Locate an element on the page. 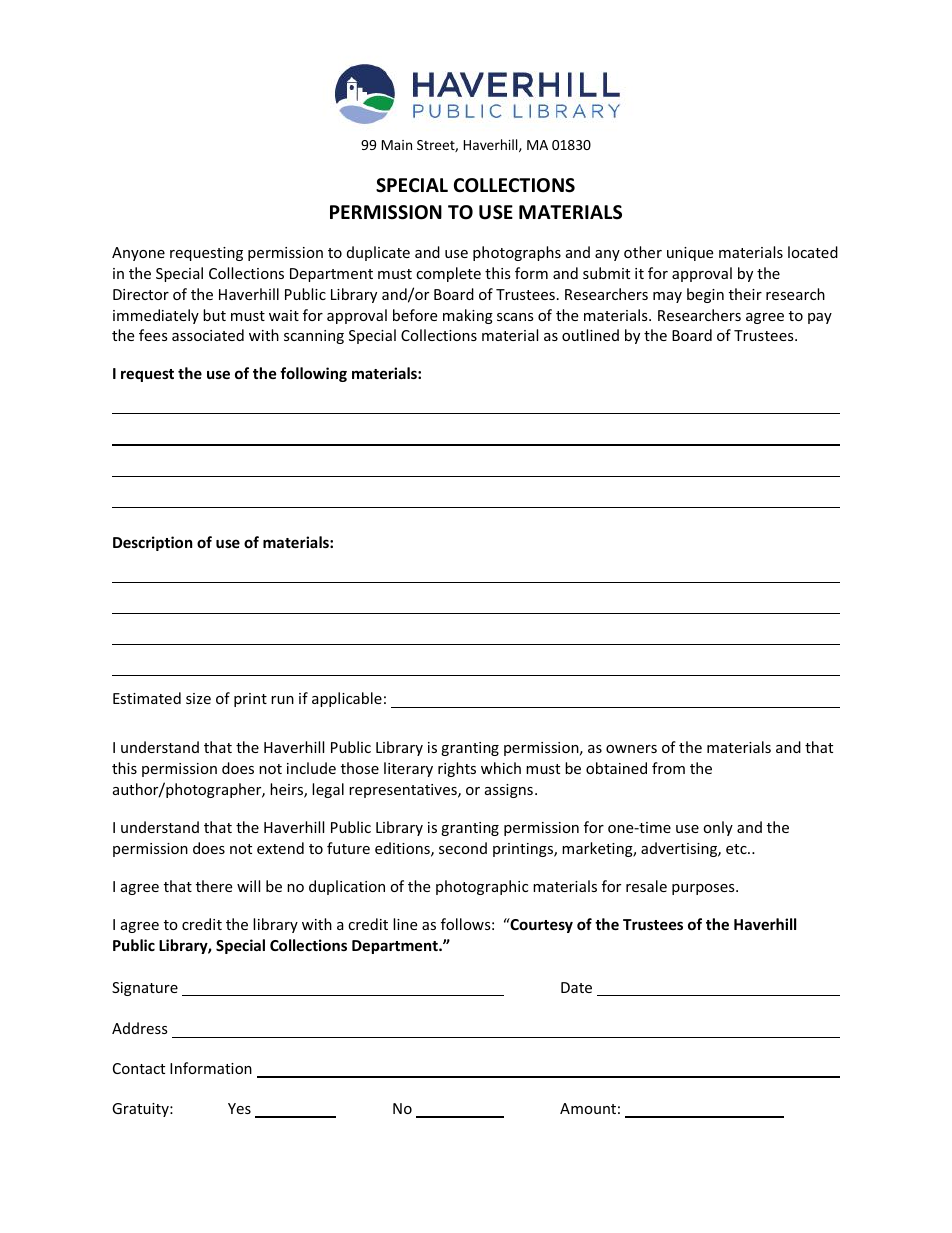 Image resolution: width=952 pixels, height=1233 pixels. from is located at coordinates (668, 768).
